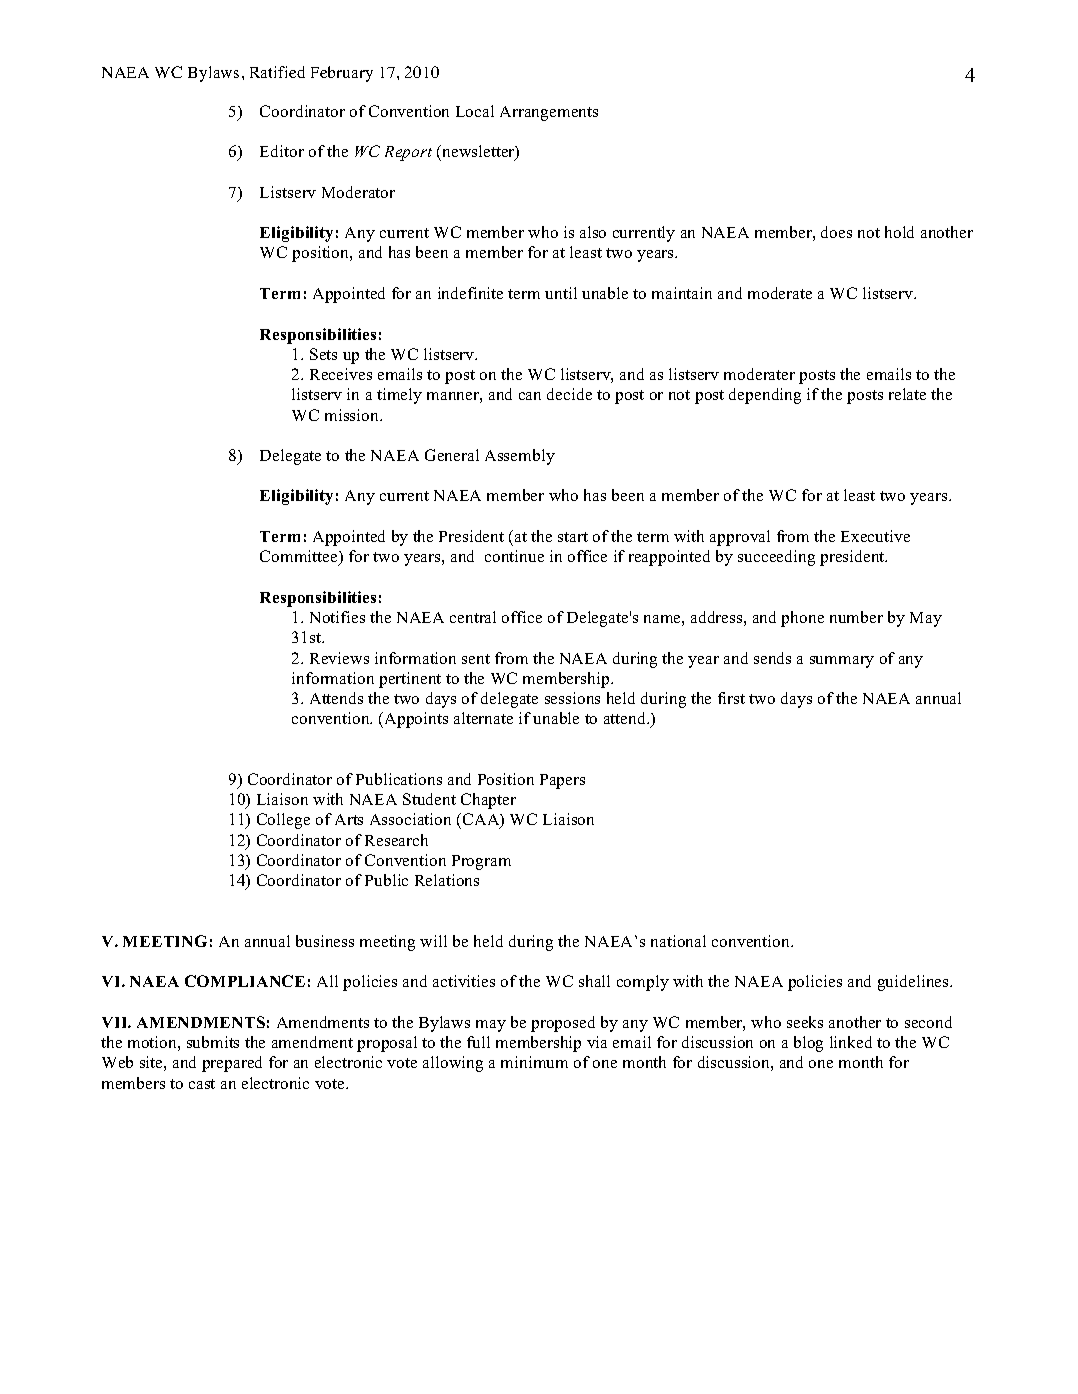 The width and height of the screenshot is (1078, 1394). Describe the element at coordinates (514, 556) in the screenshot. I see `continue` at that location.
